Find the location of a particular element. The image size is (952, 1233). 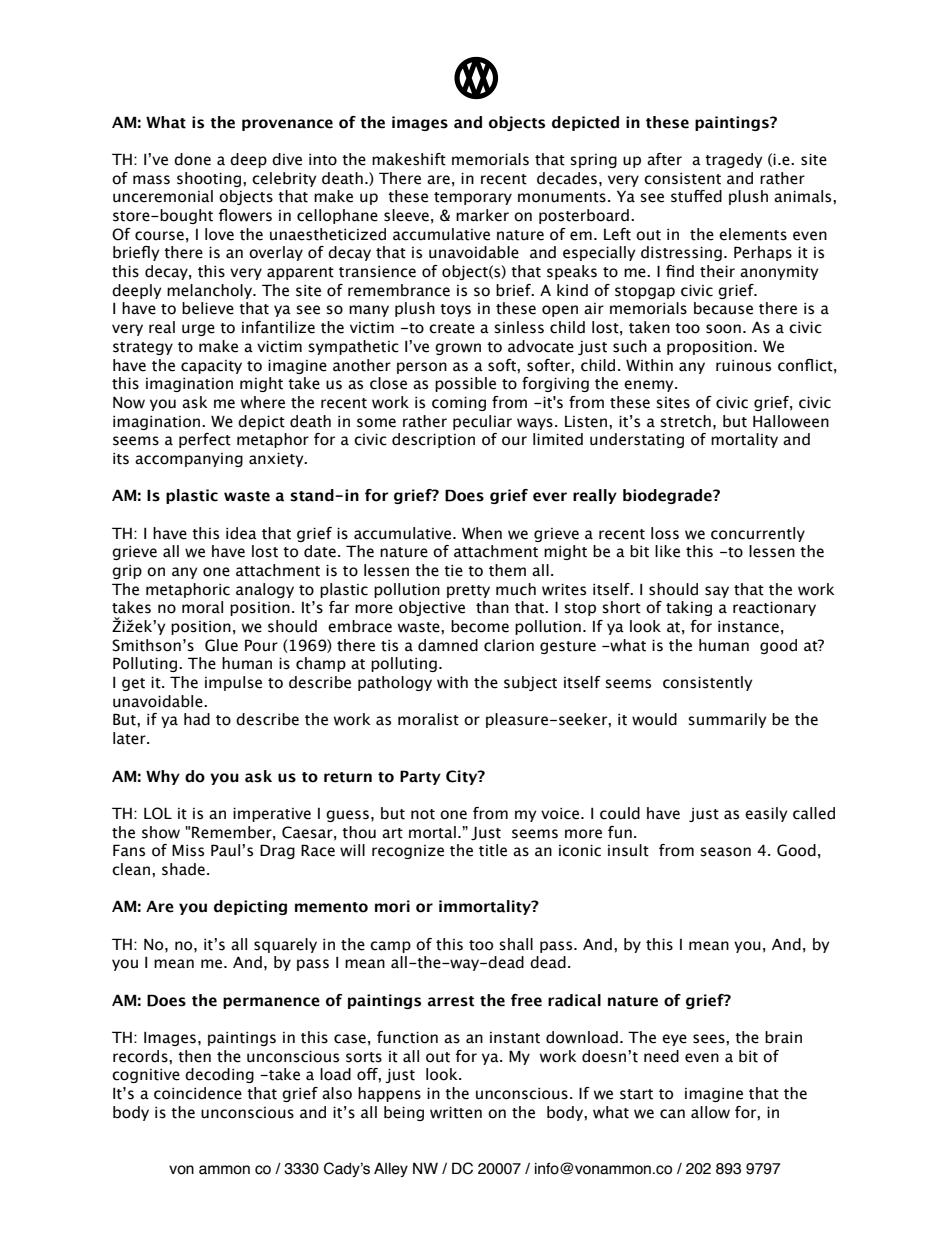

coincidence is located at coordinates (198, 1093).
